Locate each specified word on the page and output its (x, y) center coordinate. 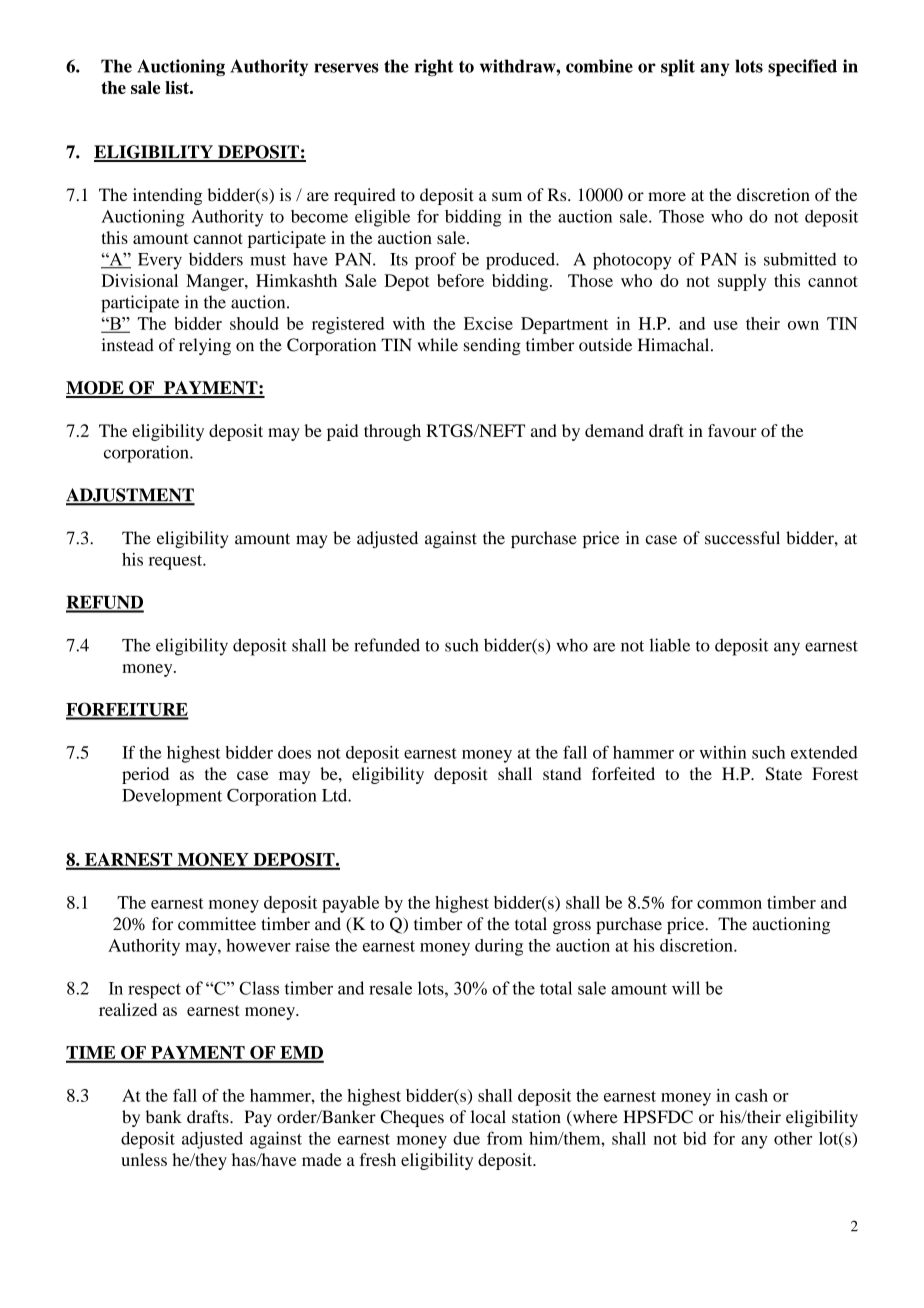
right (434, 67)
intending (167, 196)
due (466, 1138)
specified (802, 67)
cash (751, 1095)
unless (144, 1159)
